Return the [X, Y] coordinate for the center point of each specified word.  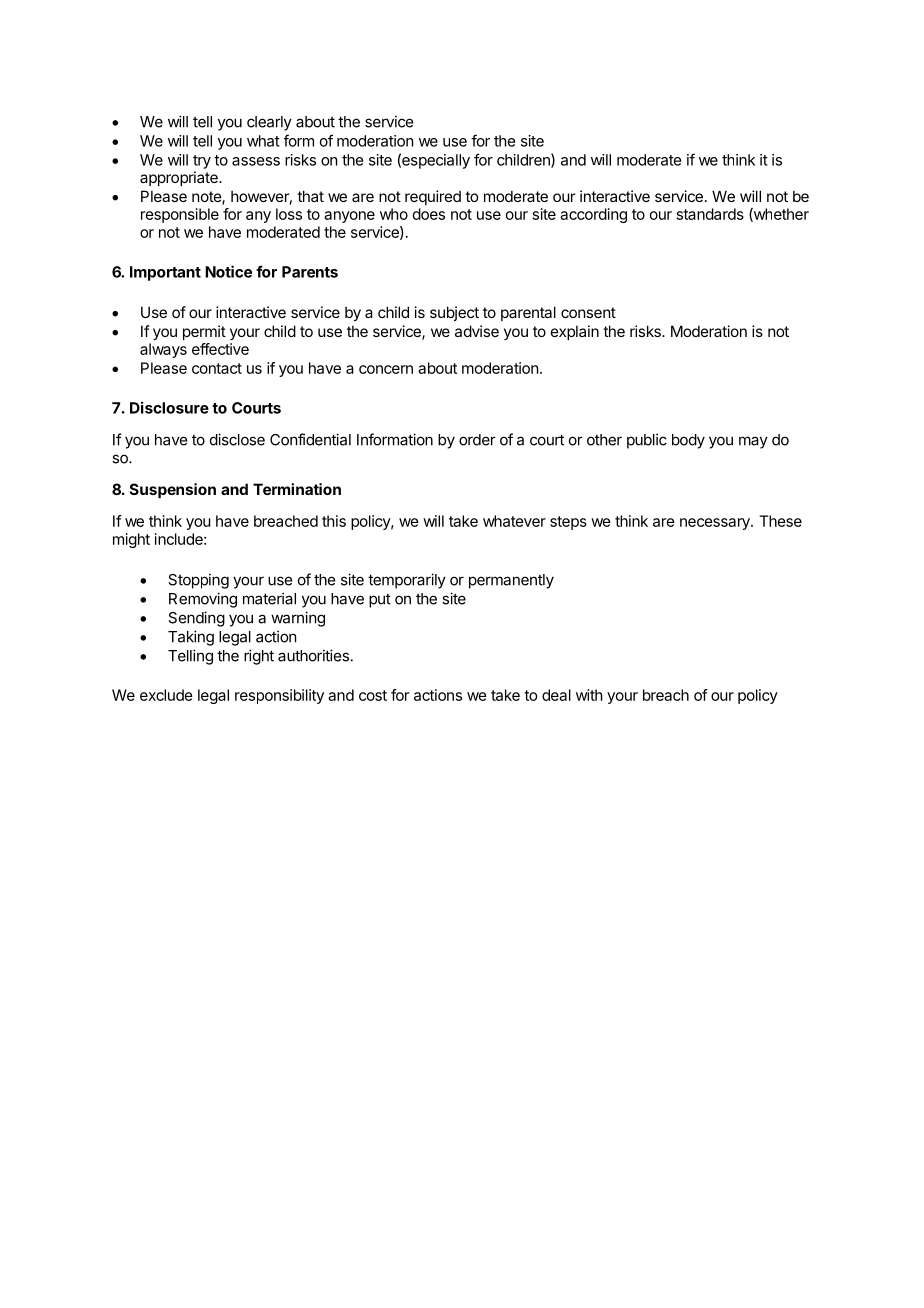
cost [373, 695]
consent [588, 312]
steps [568, 523]
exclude [166, 695]
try [202, 162]
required [433, 197]
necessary [716, 524]
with [589, 695]
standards [710, 214]
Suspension [173, 490]
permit [204, 332]
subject [454, 313]
